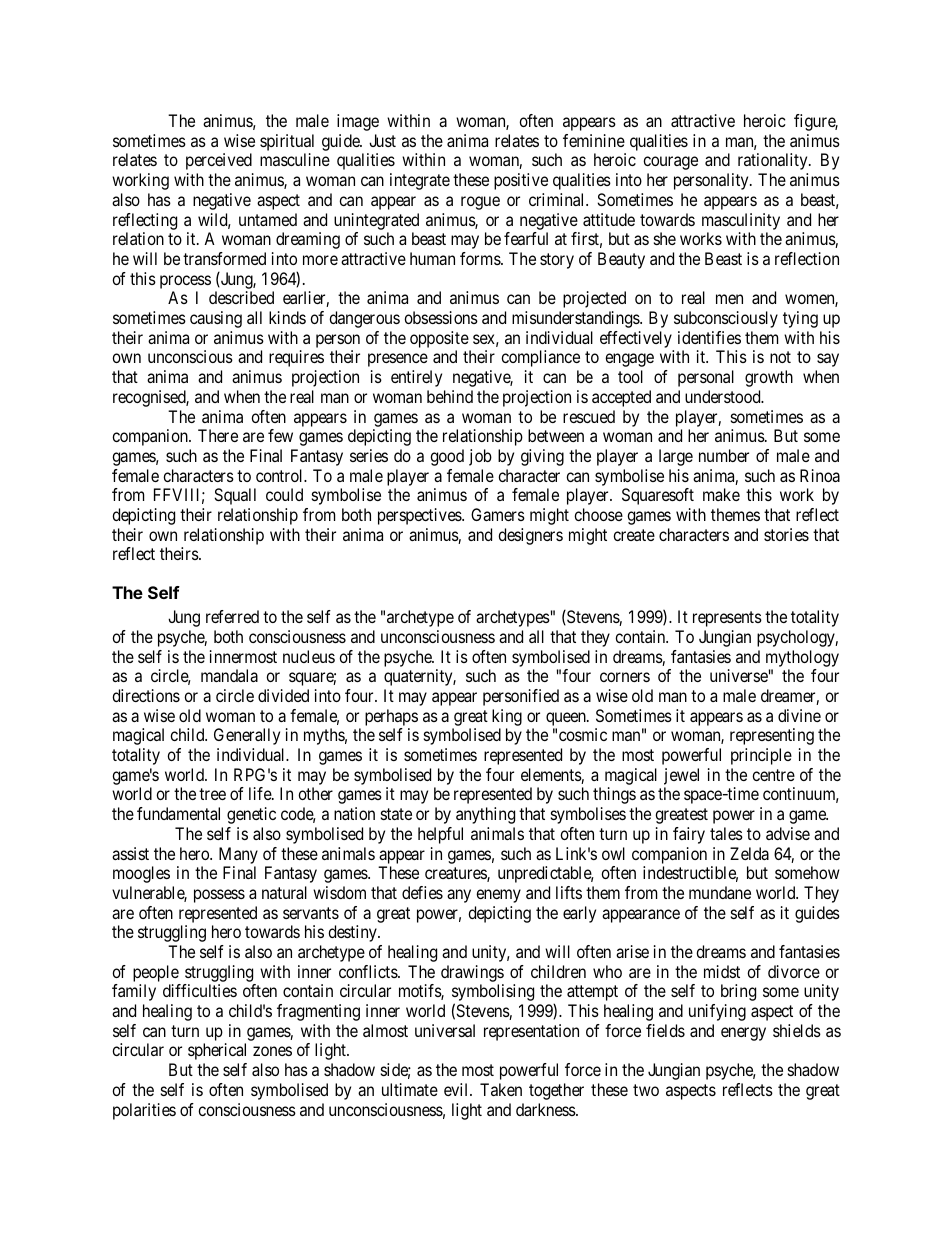 This screenshot has height=1233, width=952. I want to click on perceived, so click(219, 161).
